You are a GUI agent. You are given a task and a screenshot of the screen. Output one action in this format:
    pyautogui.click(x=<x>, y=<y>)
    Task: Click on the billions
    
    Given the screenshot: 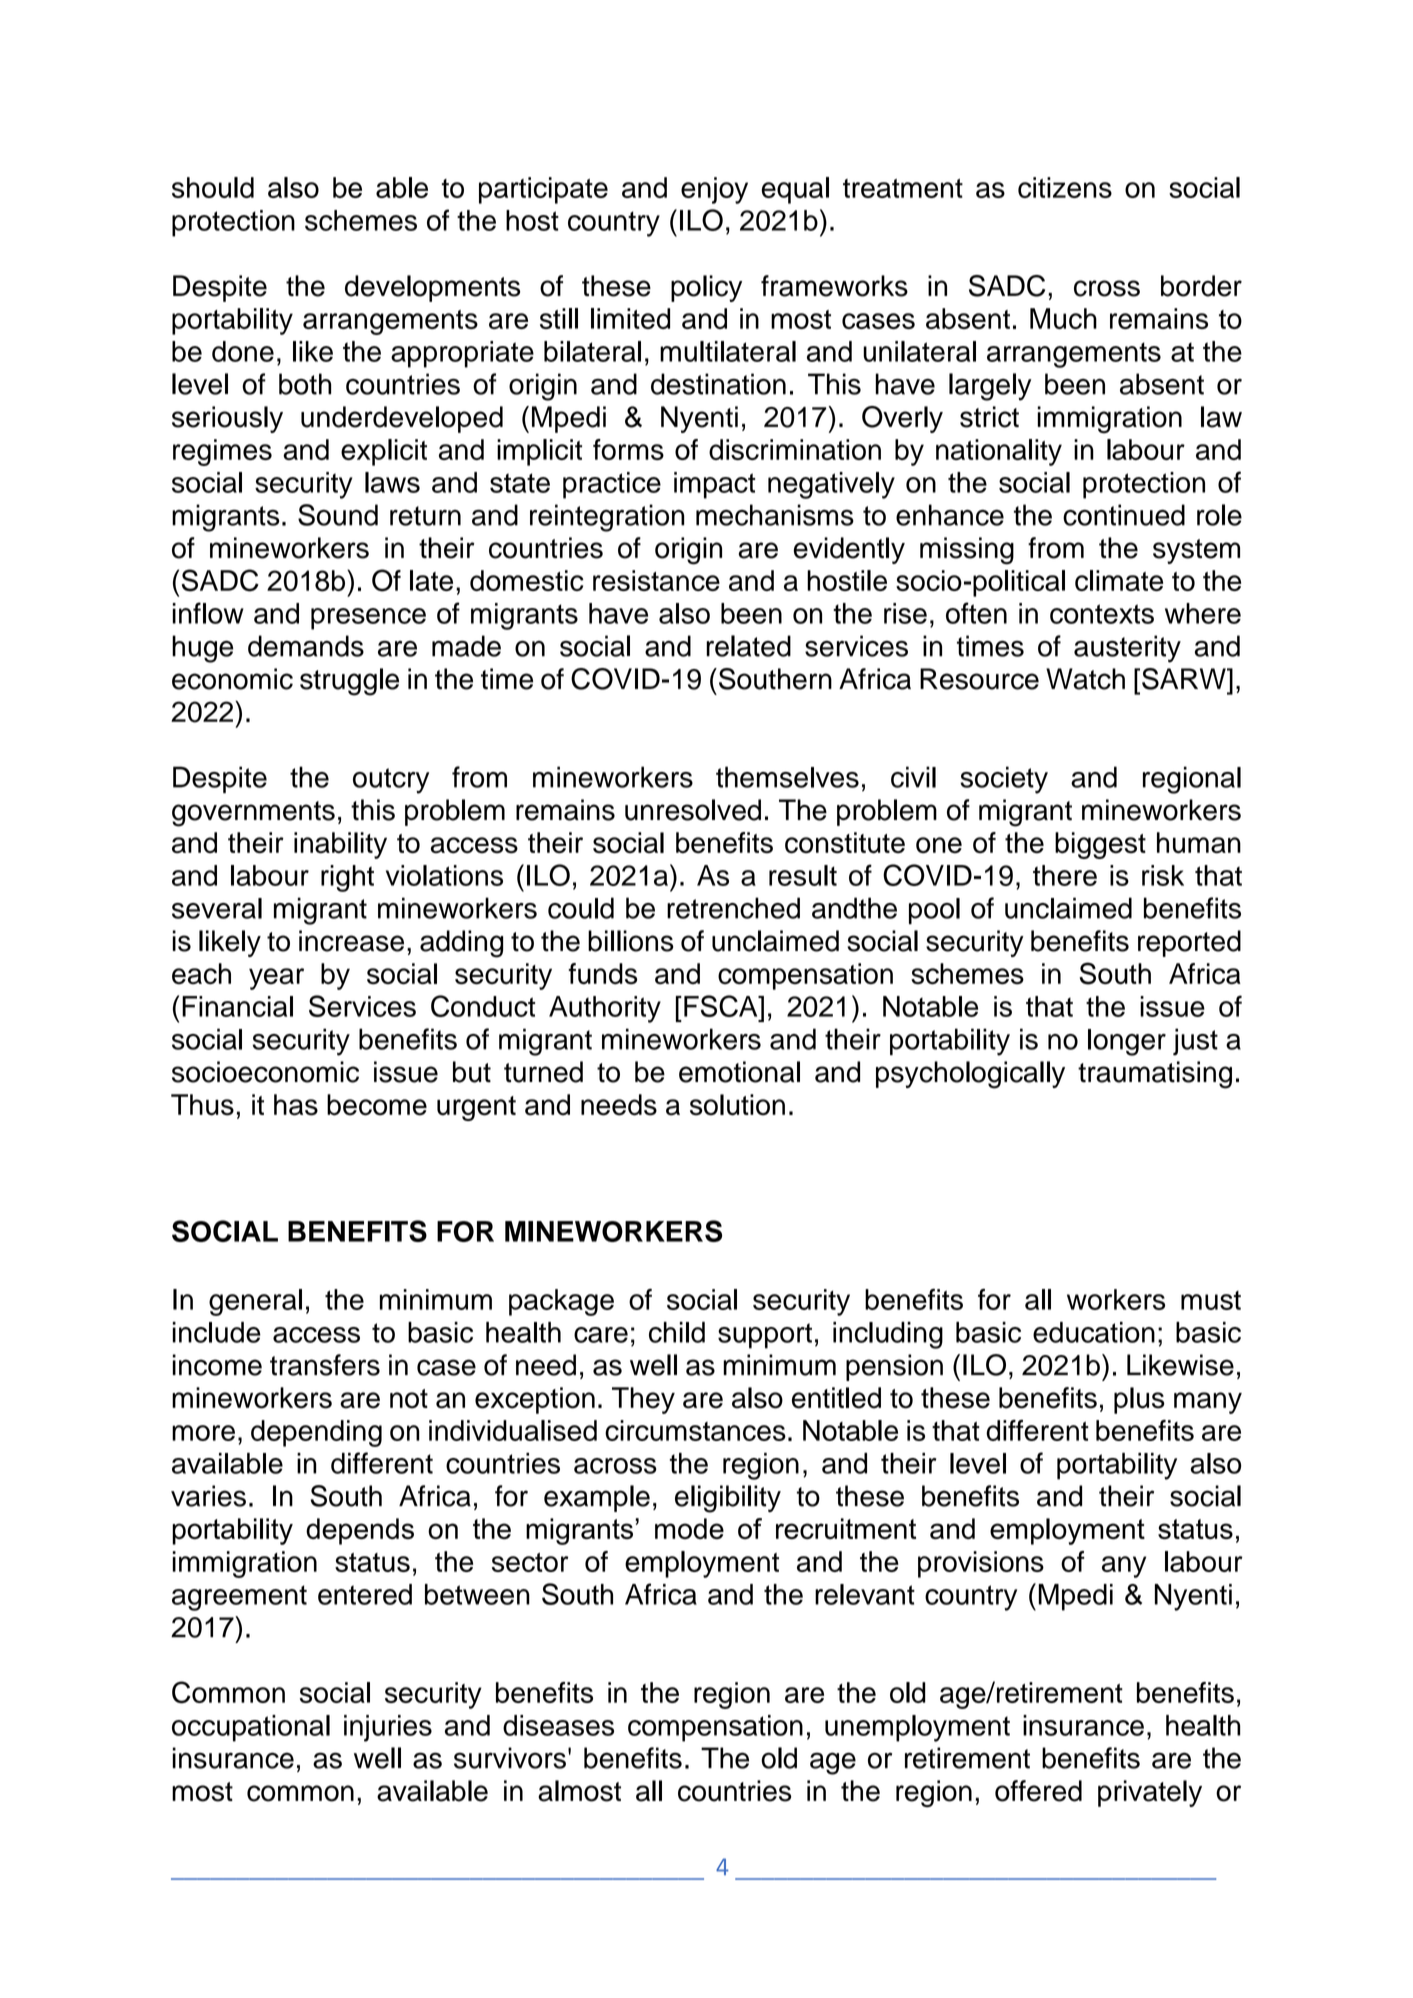 What is the action you would take?
    pyautogui.click(x=631, y=941)
